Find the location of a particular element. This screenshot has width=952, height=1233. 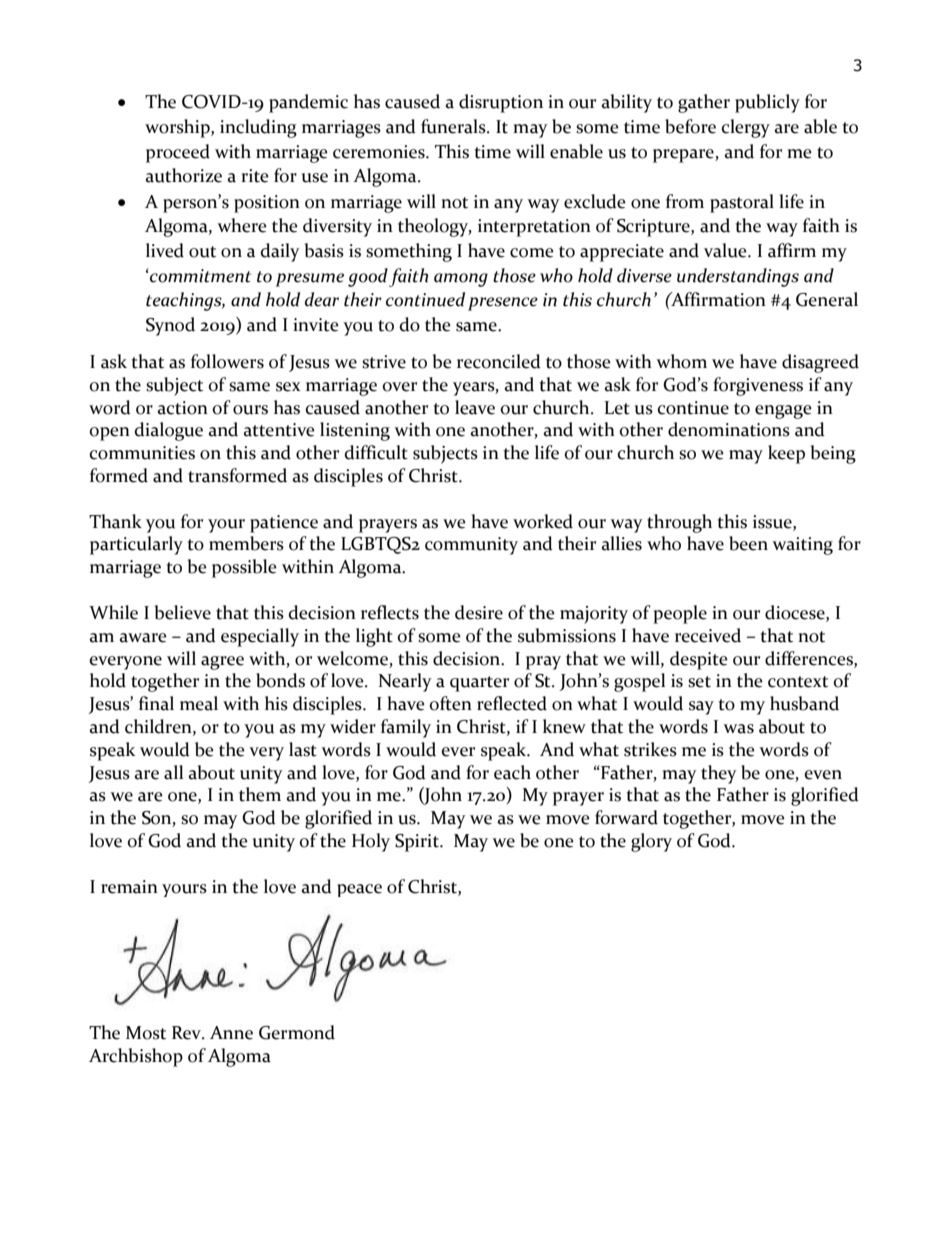

followers is located at coordinates (227, 361).
